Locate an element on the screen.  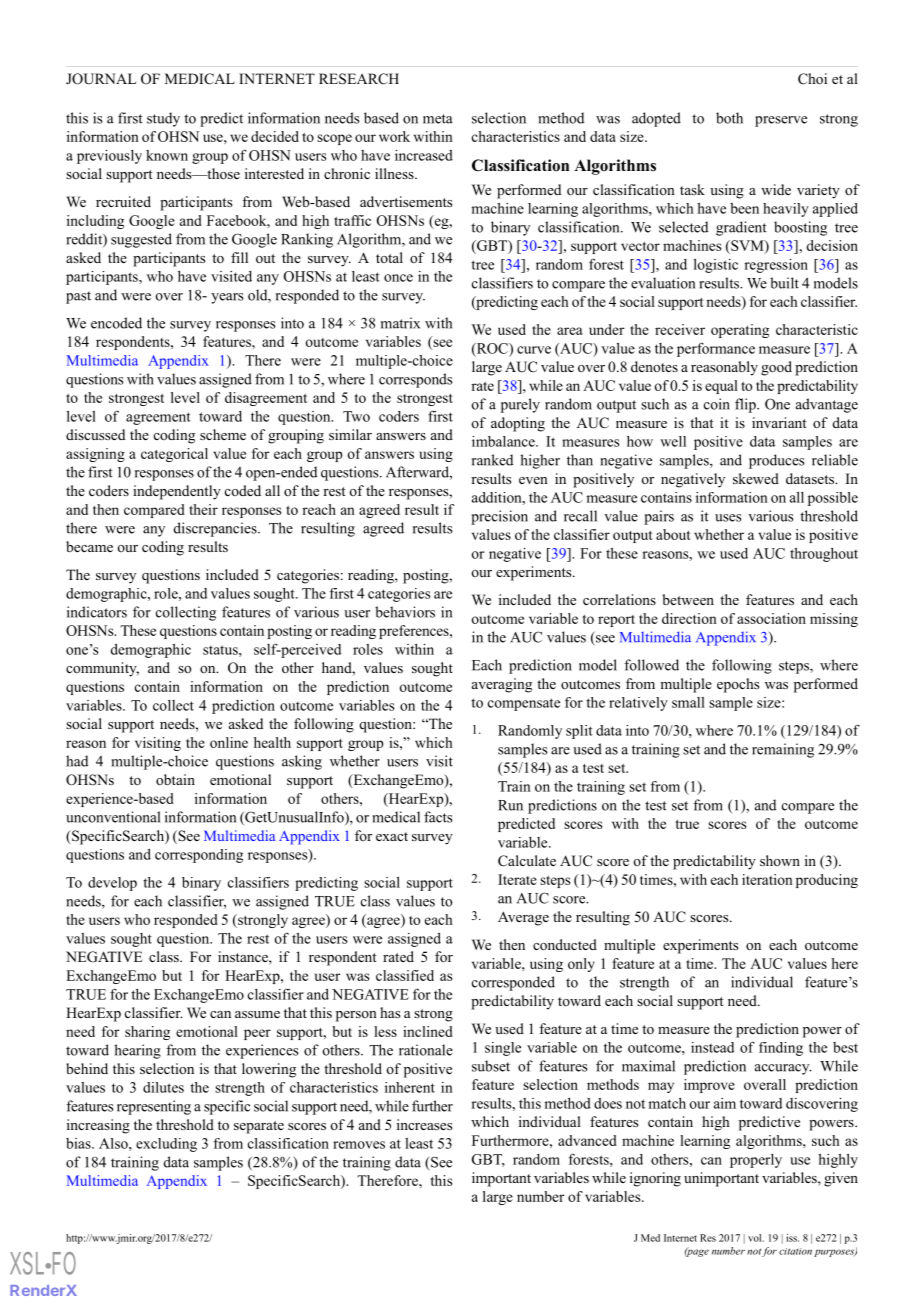
excluding is located at coordinates (166, 1145).
